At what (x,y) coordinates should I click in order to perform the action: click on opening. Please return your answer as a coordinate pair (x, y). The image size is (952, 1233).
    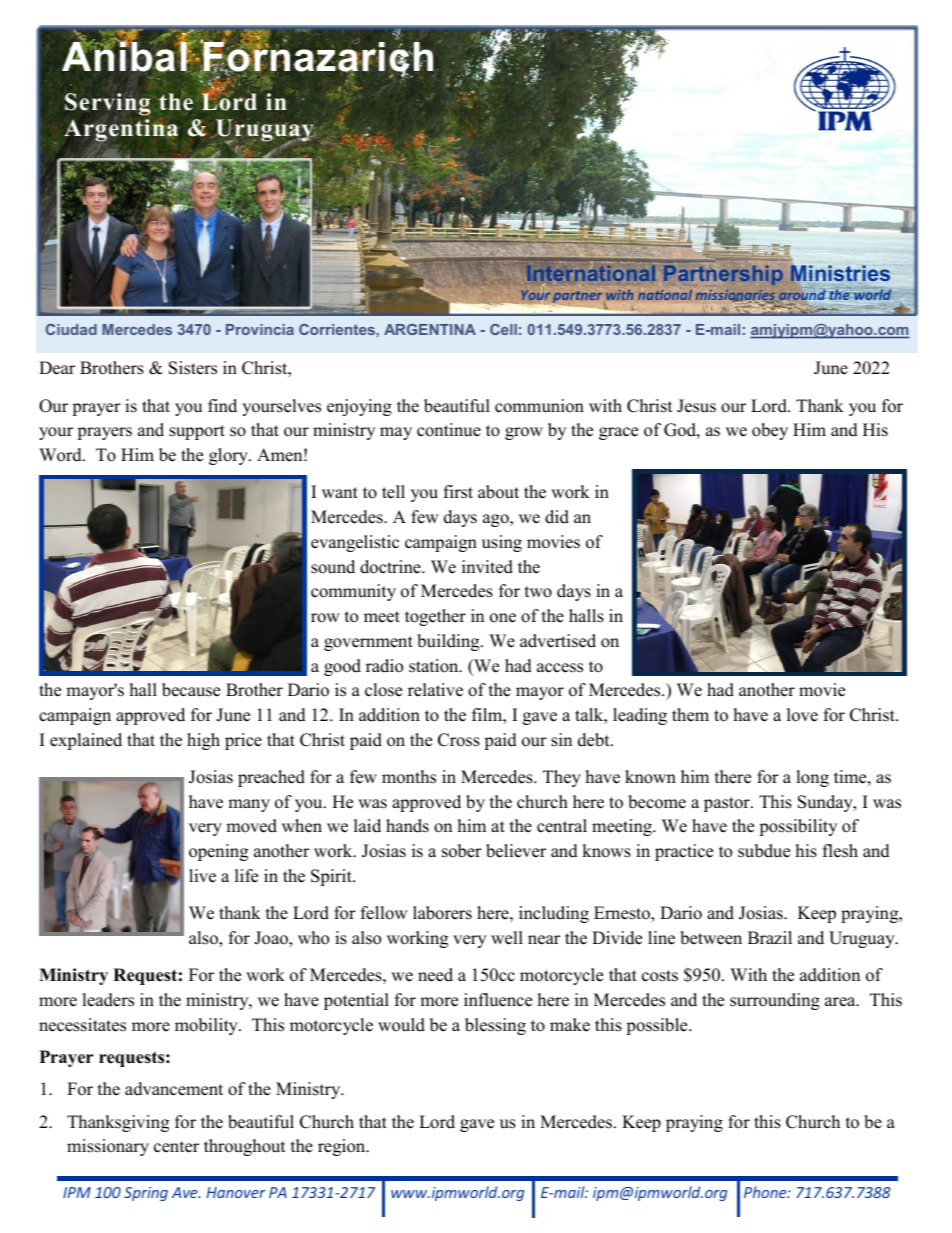
    Looking at the image, I should click on (218, 852).
